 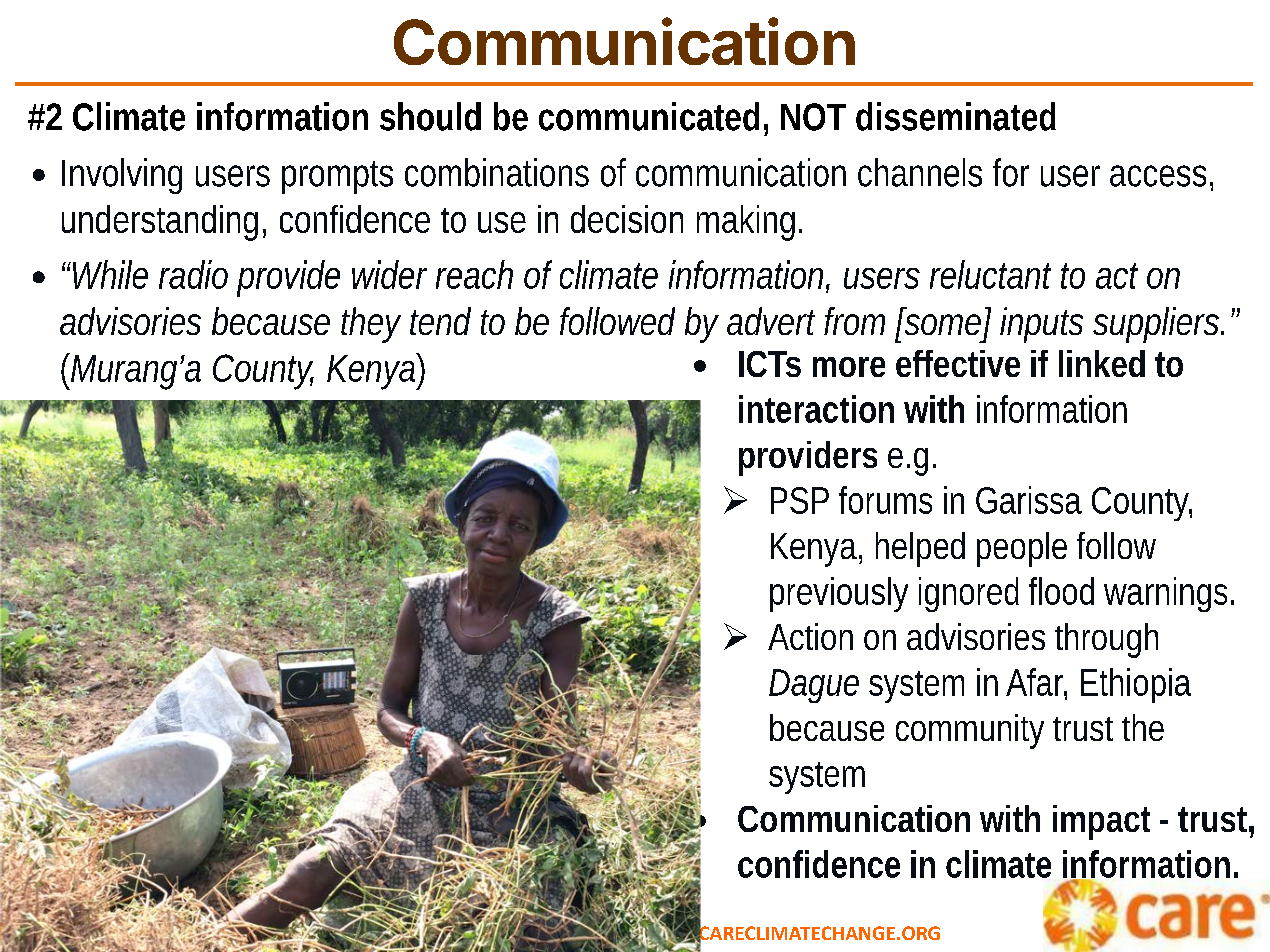 What do you see at coordinates (649, 116) in the screenshot?
I see `communicated` at bounding box center [649, 116].
